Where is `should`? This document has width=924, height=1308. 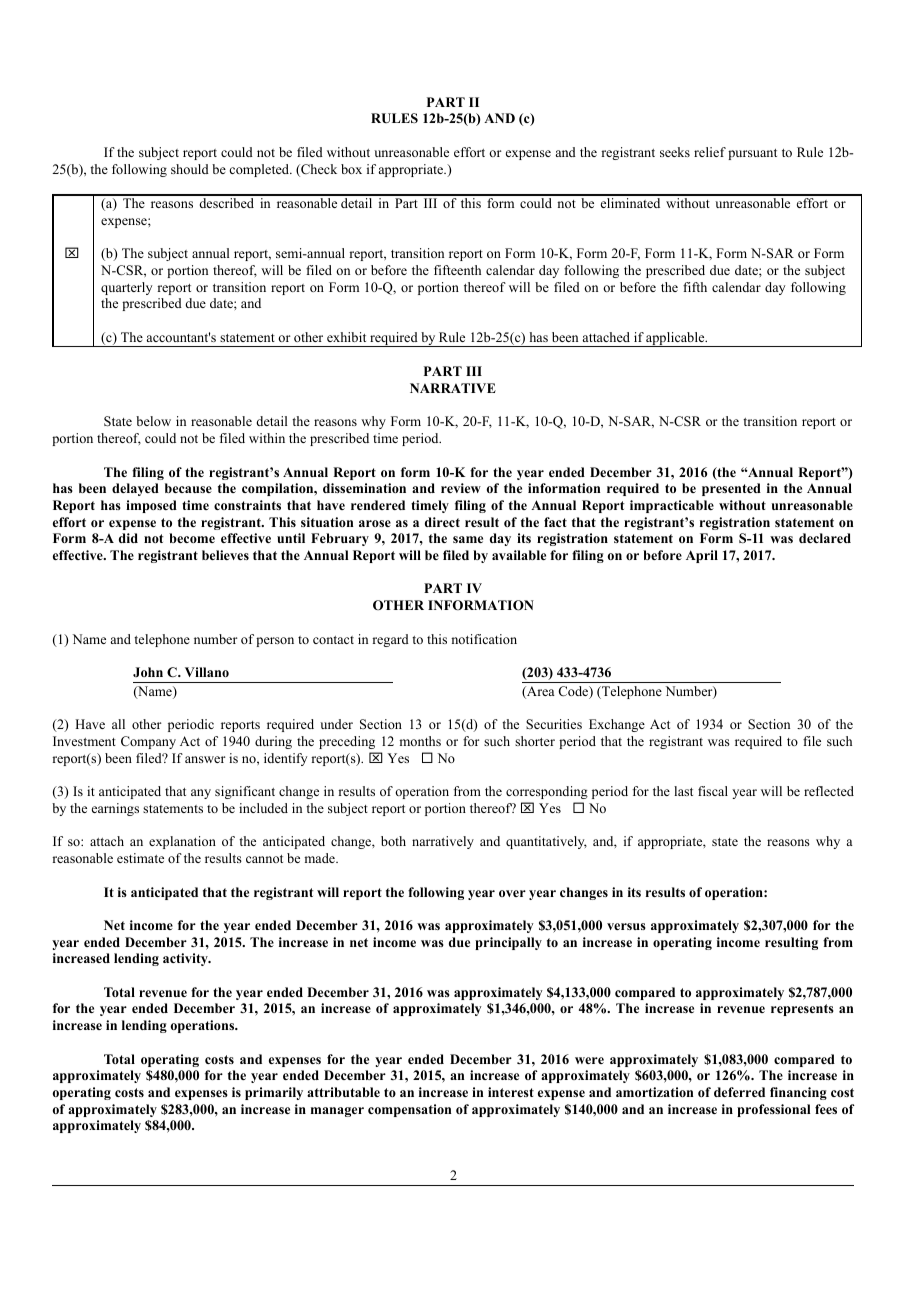
should is located at coordinates (190, 169).
